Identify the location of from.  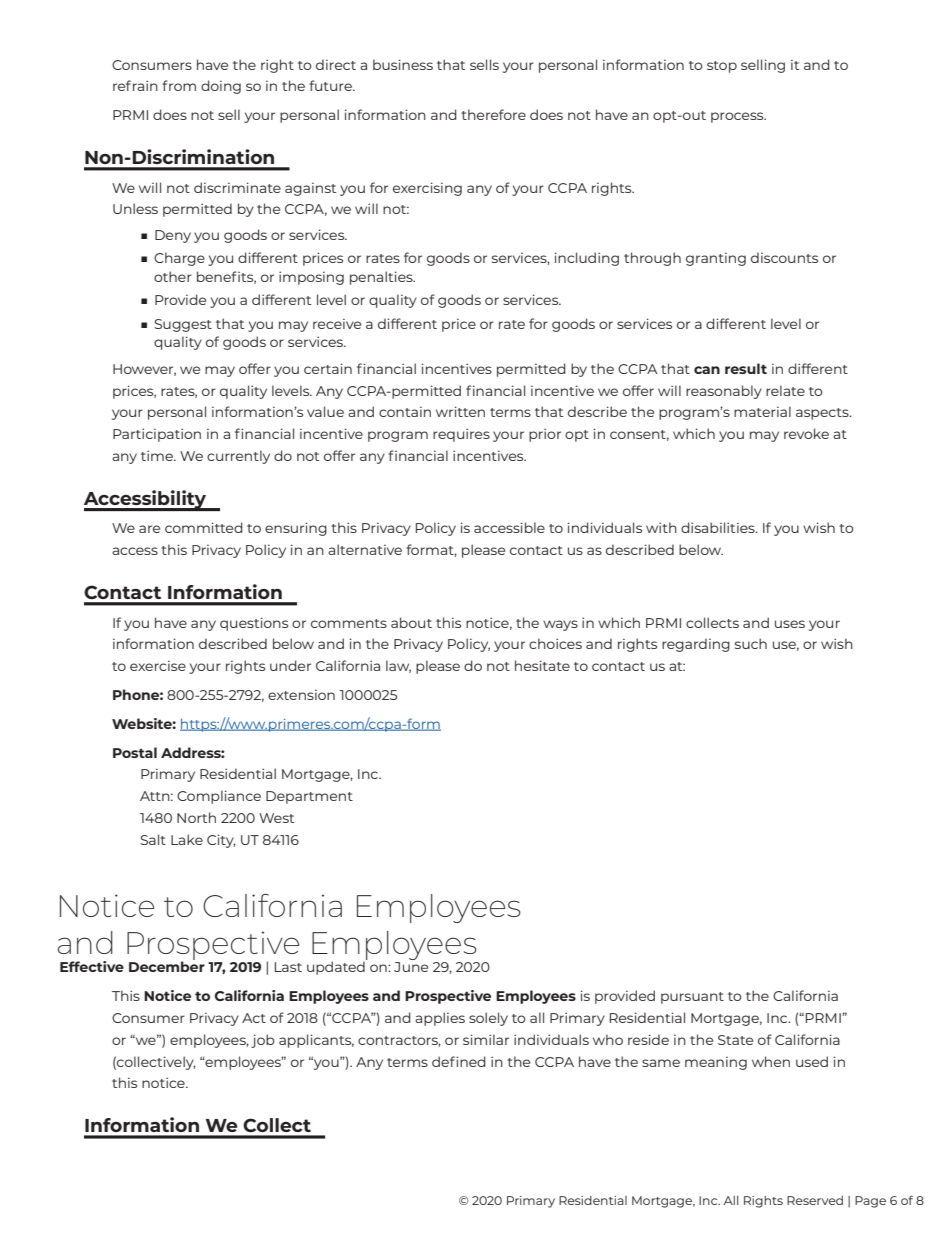
(179, 85).
